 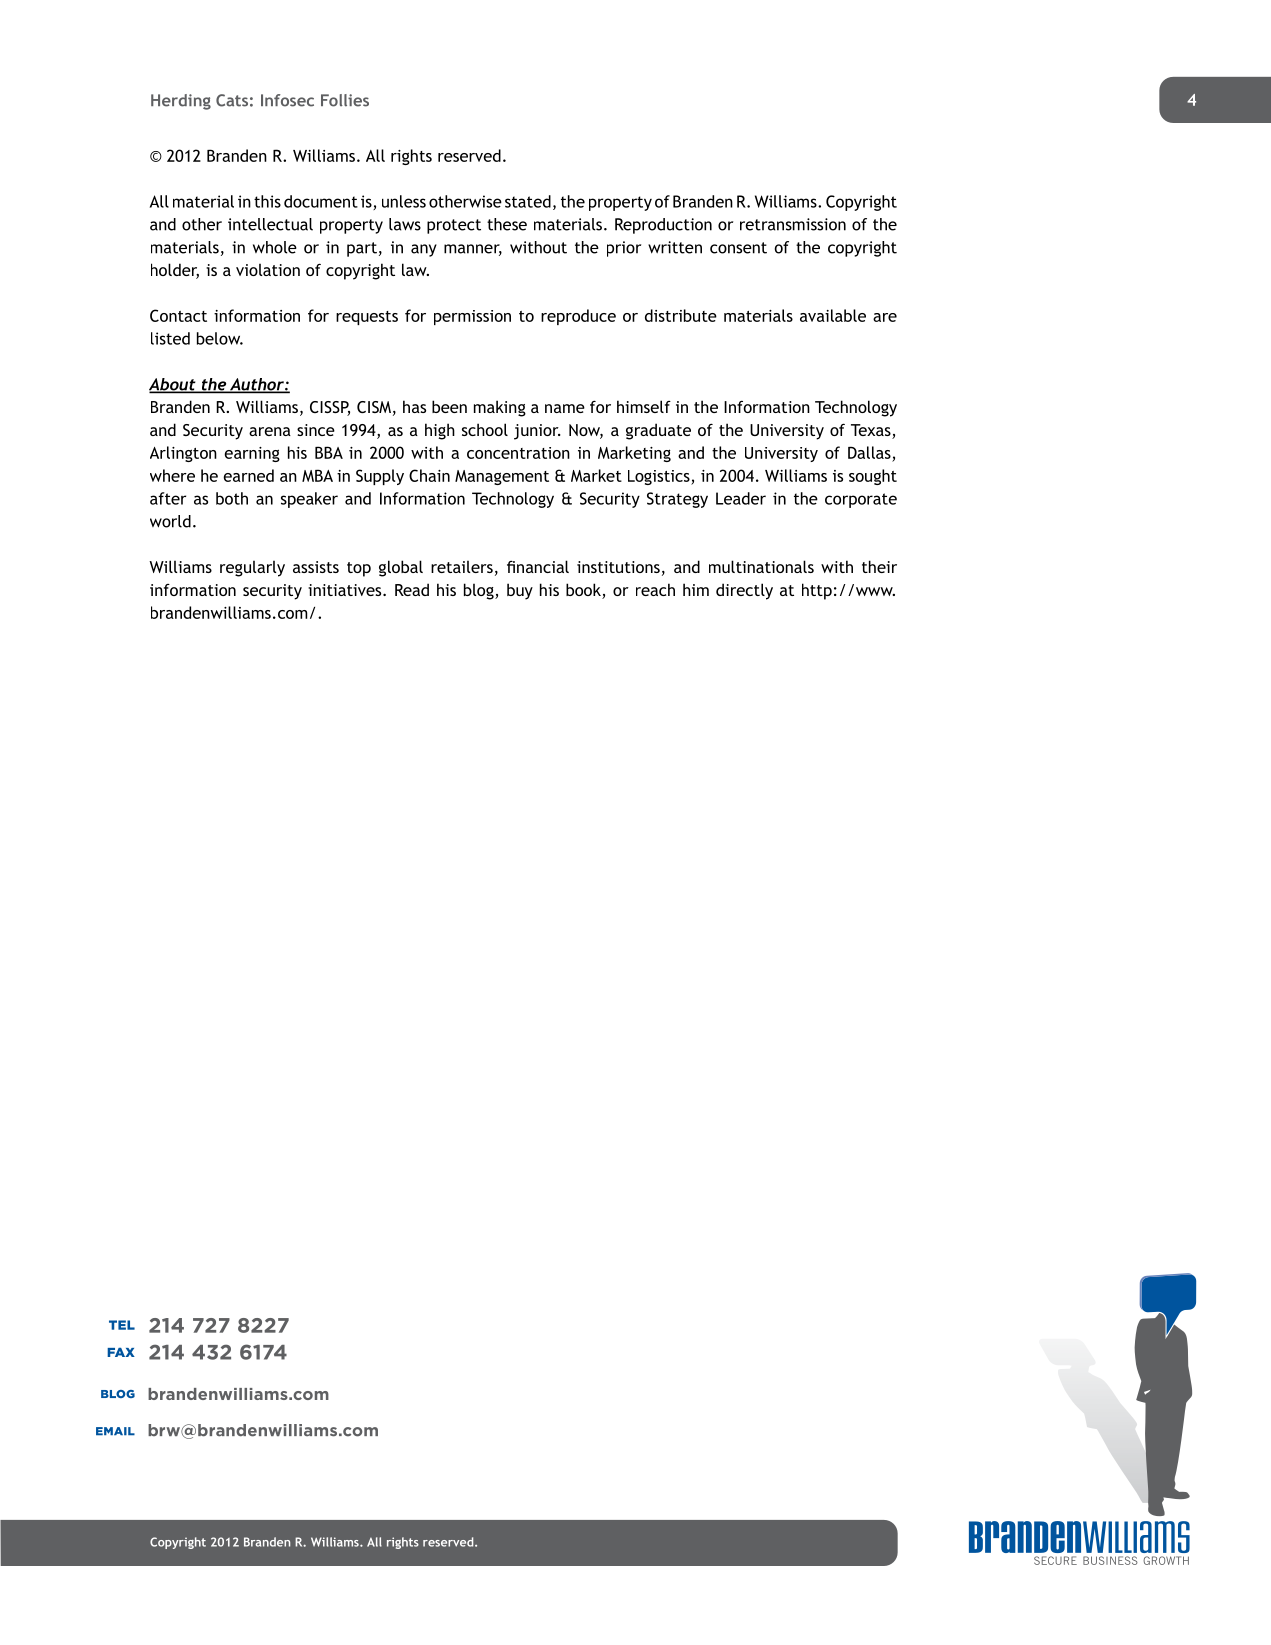 What do you see at coordinates (248, 475) in the screenshot?
I see `earned` at bounding box center [248, 475].
